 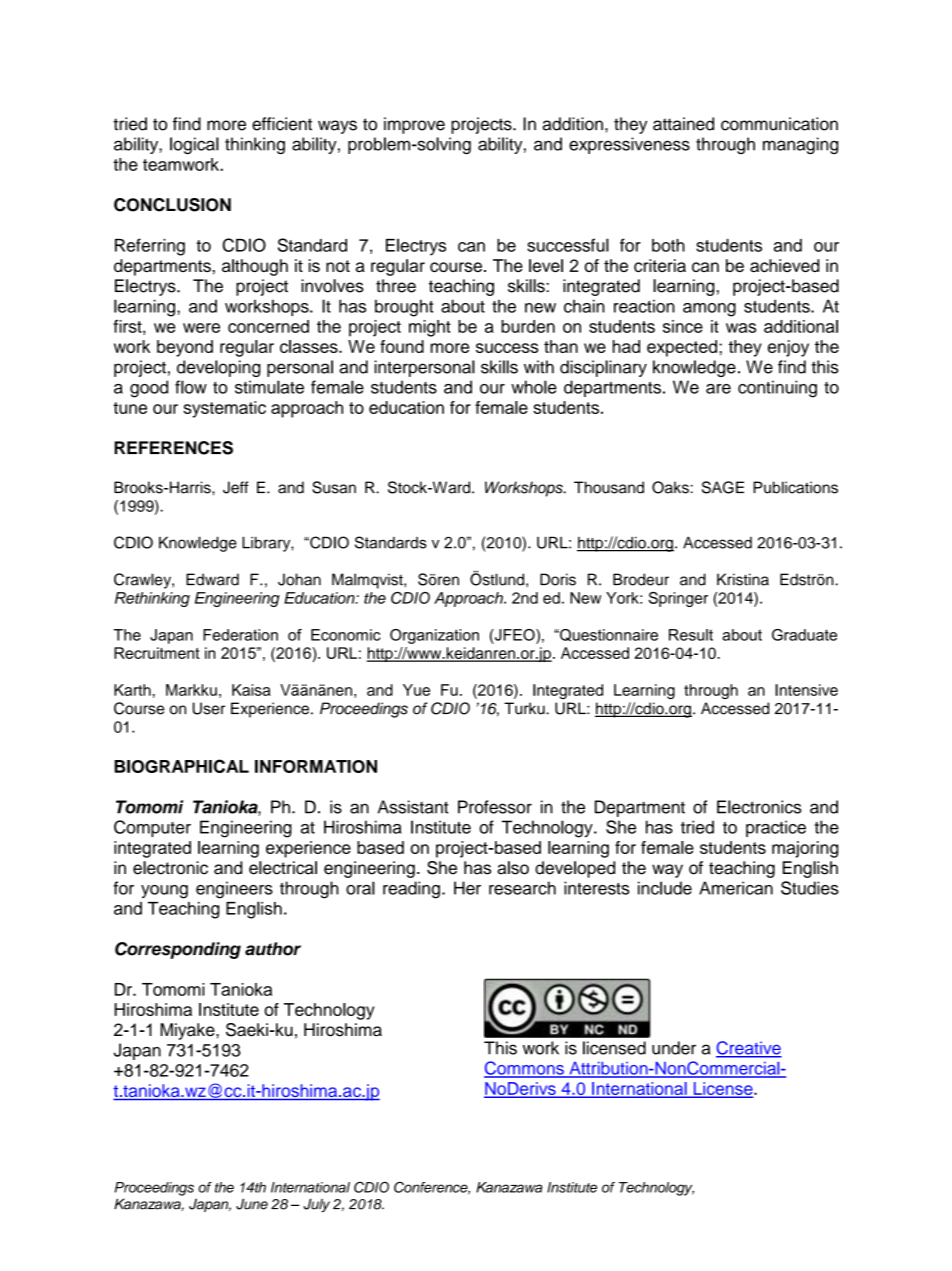 I want to click on Federation, so click(x=240, y=635).
